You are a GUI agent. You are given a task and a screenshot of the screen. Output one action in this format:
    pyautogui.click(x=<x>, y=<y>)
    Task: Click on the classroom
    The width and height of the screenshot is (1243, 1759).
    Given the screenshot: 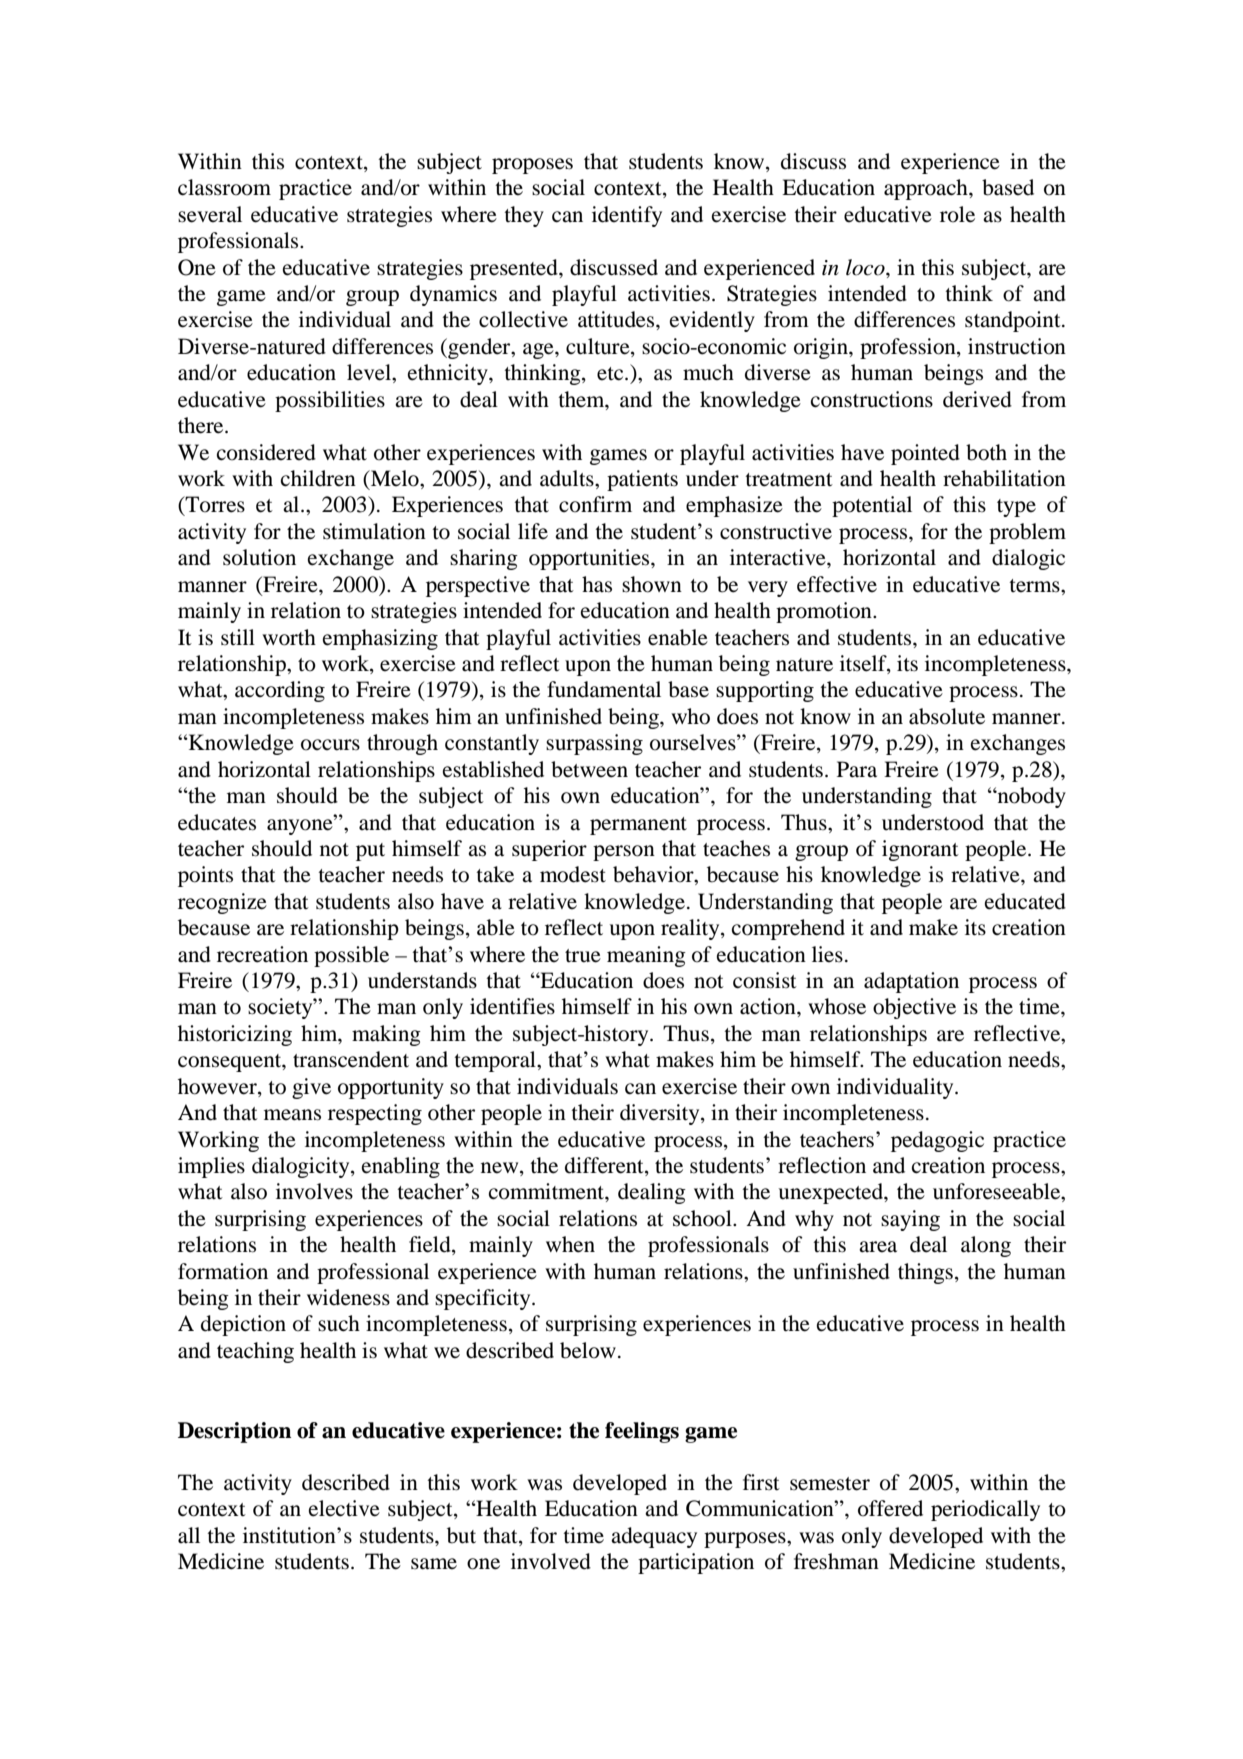 What is the action you would take?
    pyautogui.click(x=224, y=187)
